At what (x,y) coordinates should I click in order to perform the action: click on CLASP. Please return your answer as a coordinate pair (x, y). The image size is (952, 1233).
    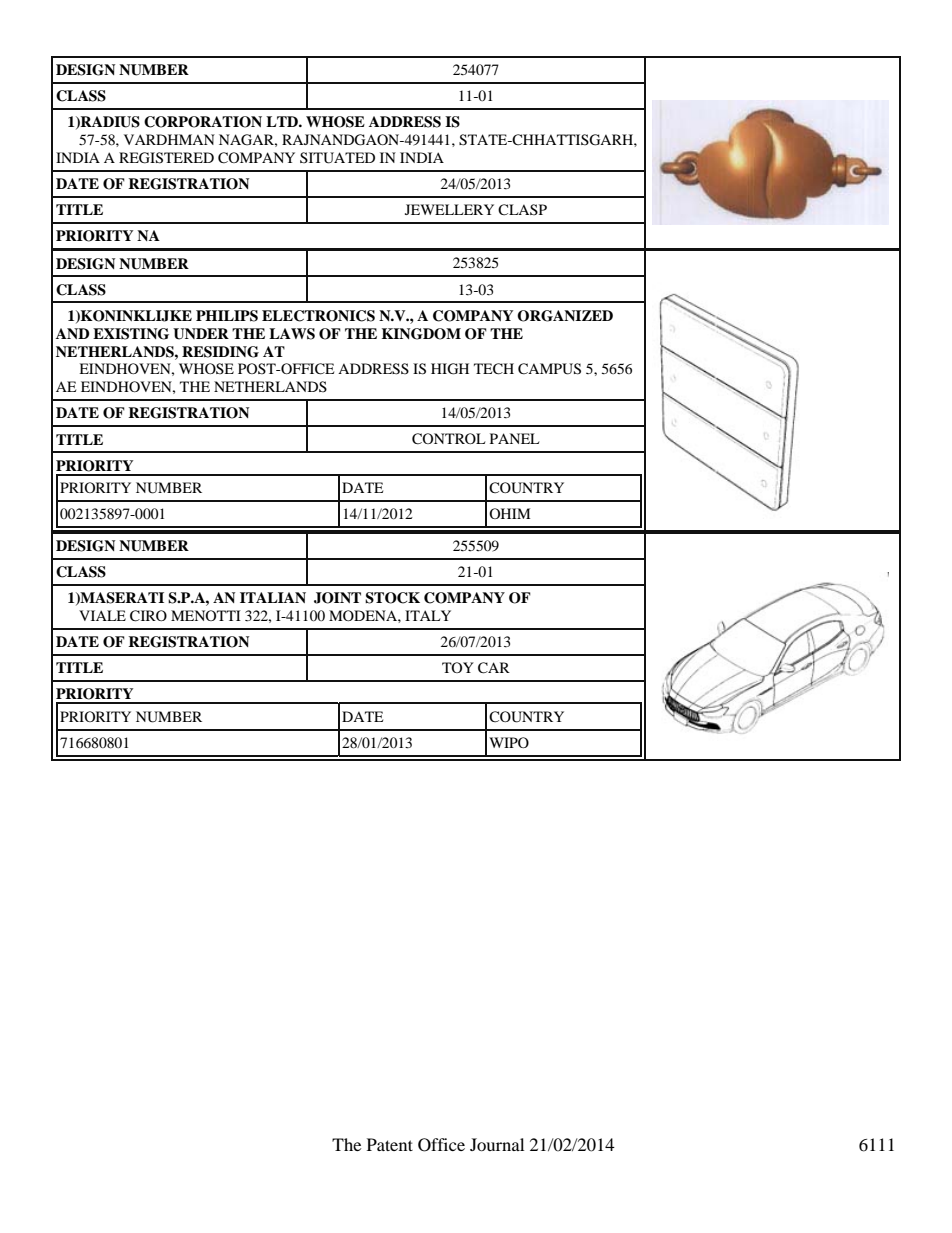
    Looking at the image, I should click on (522, 210).
